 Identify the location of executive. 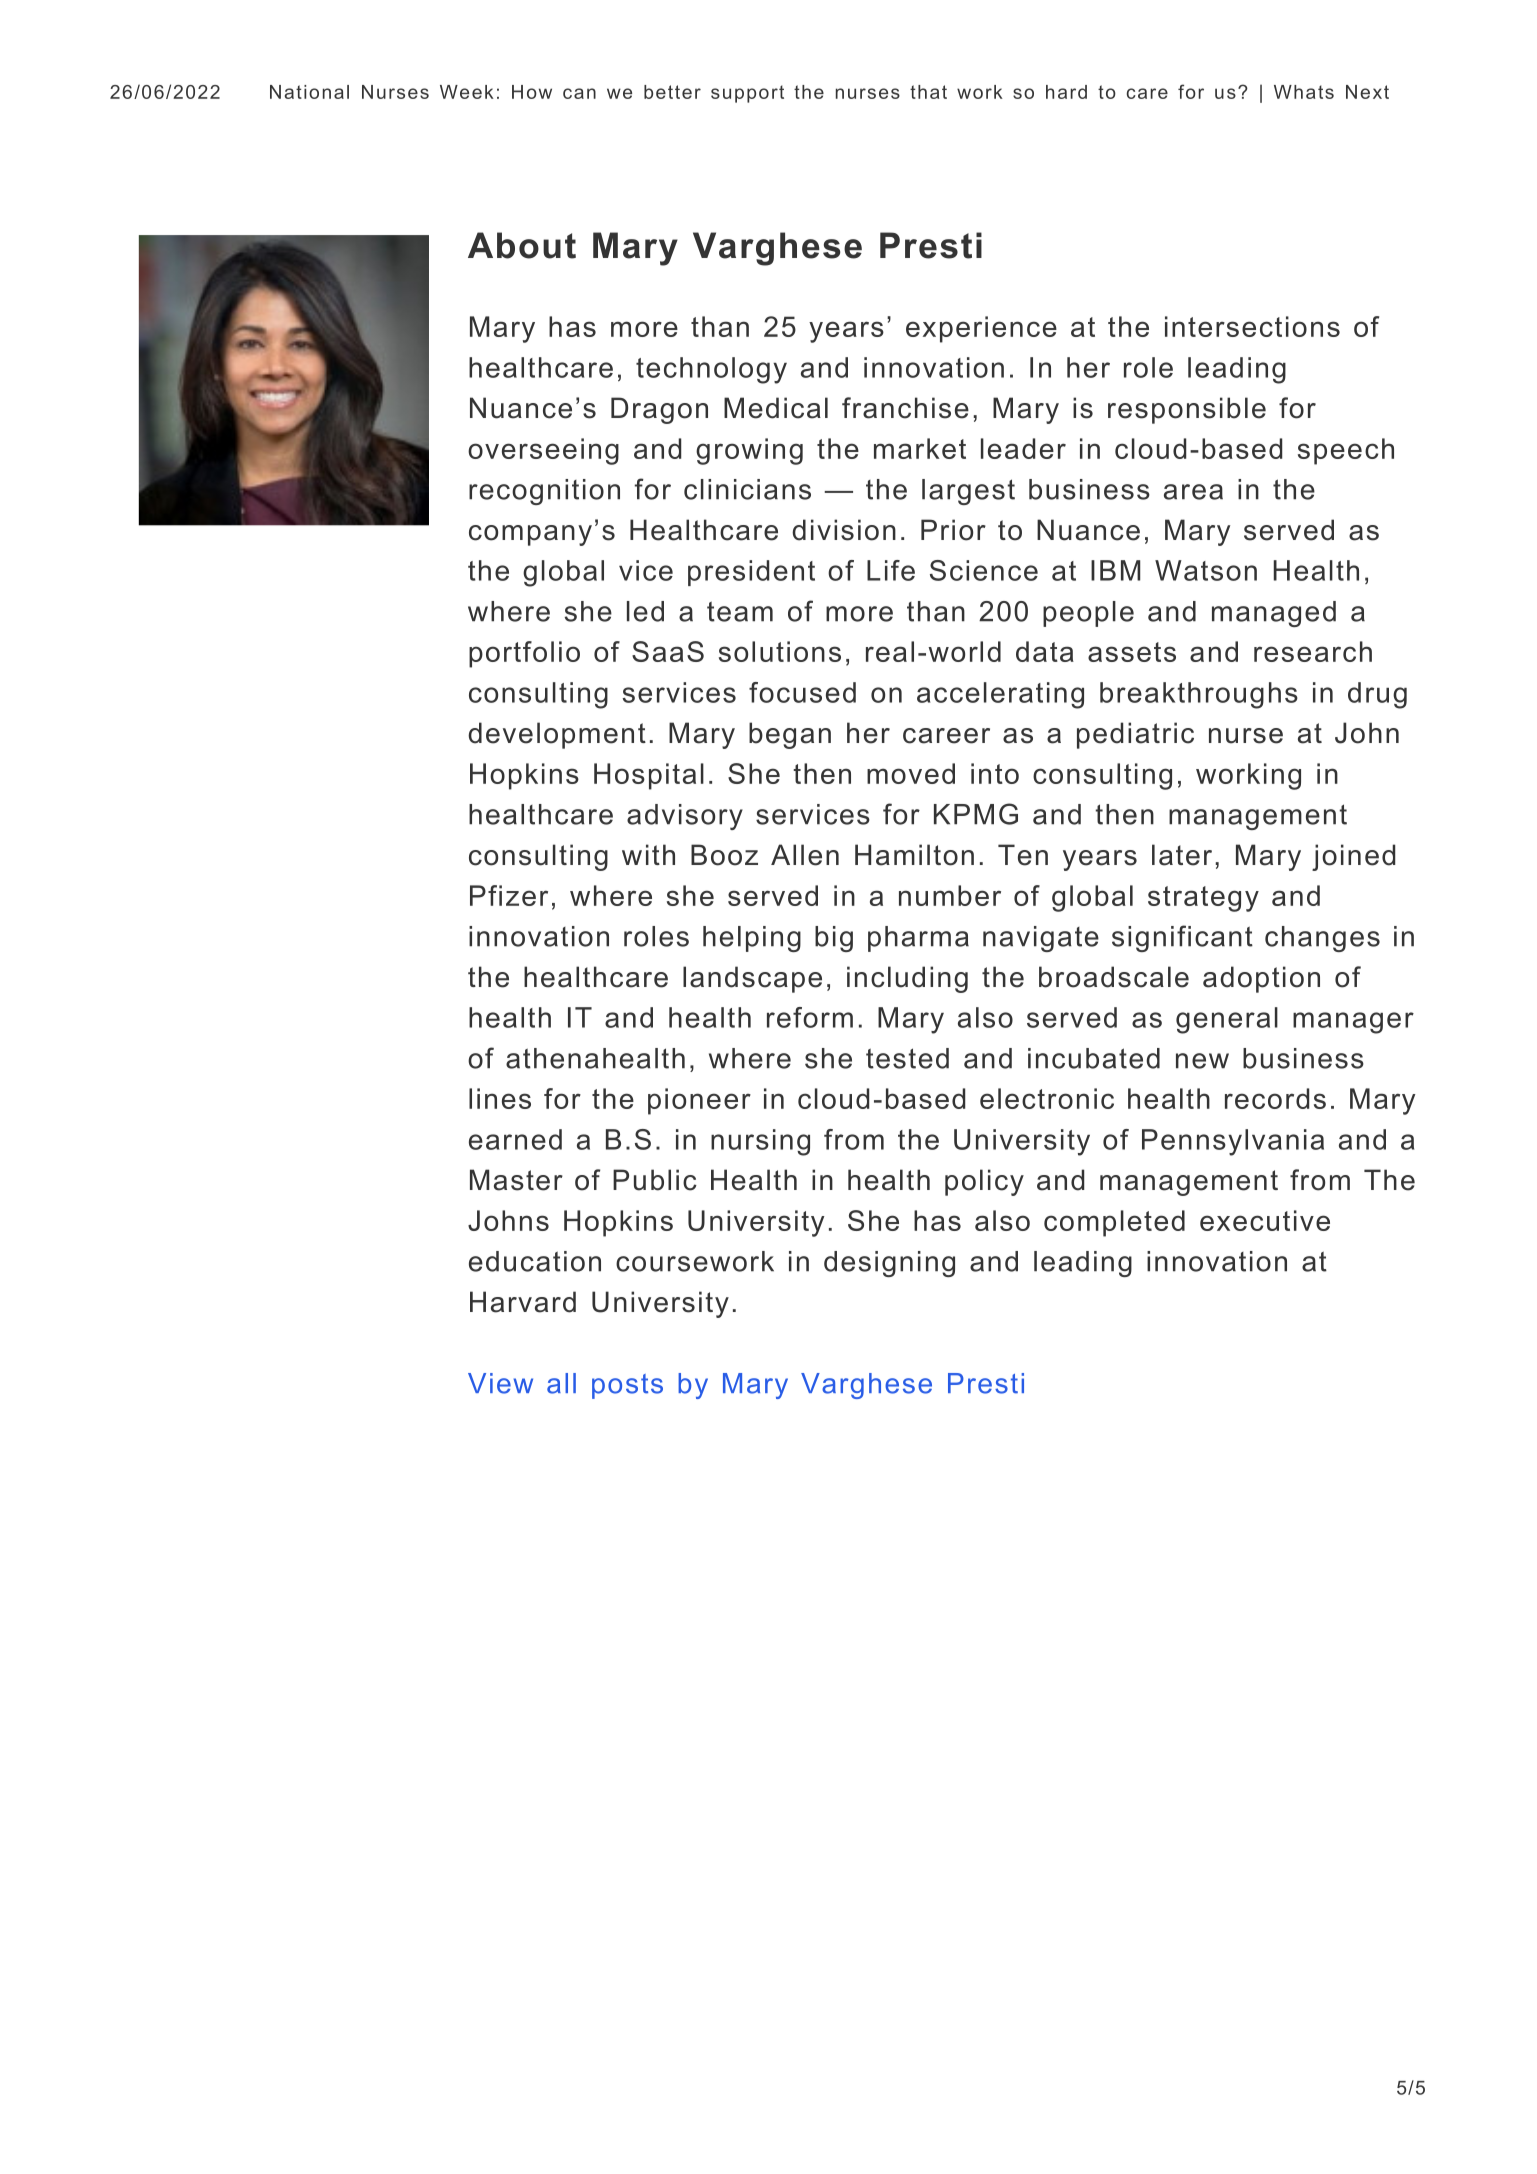
(1265, 1220).
